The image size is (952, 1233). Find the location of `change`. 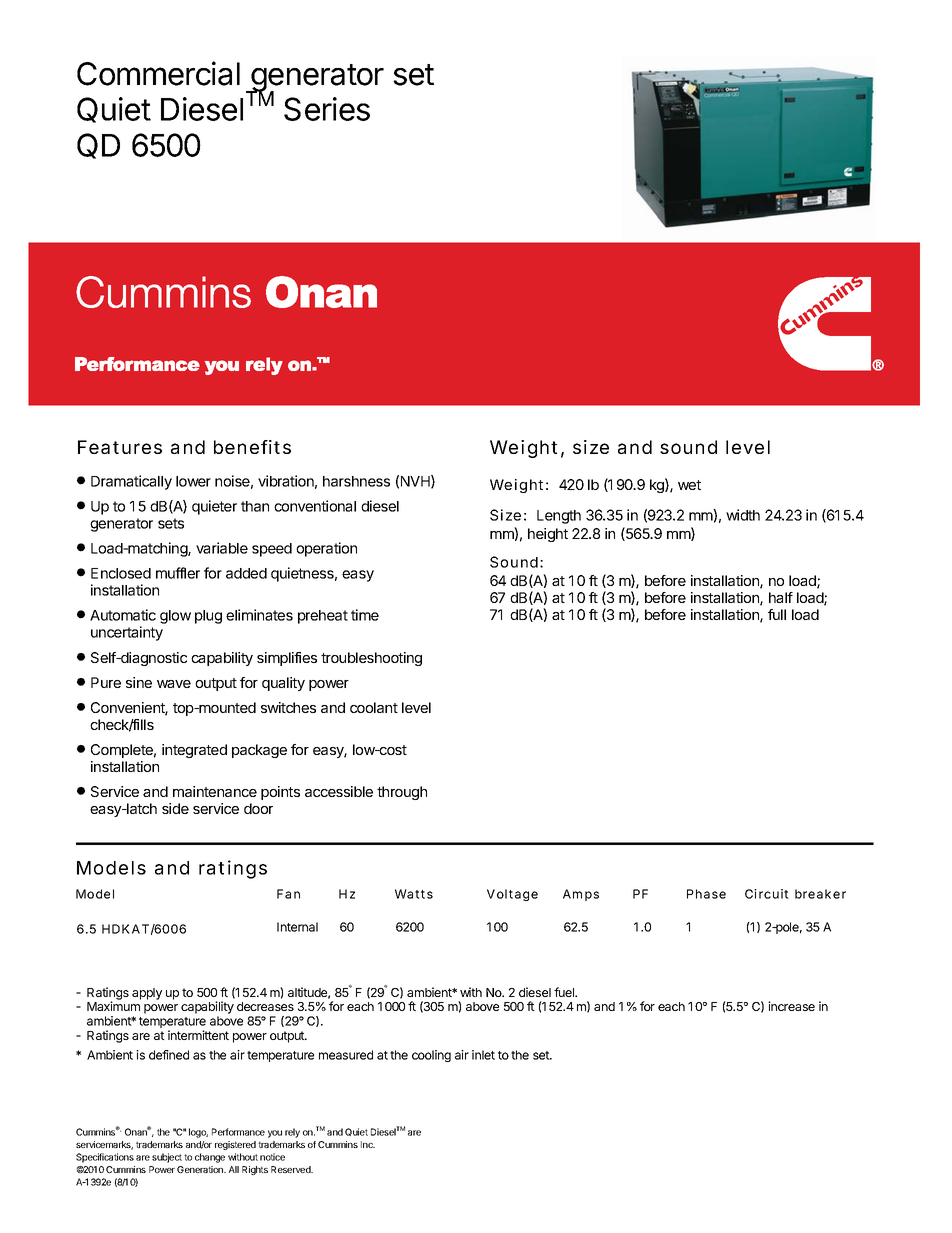

change is located at coordinates (210, 1158).
